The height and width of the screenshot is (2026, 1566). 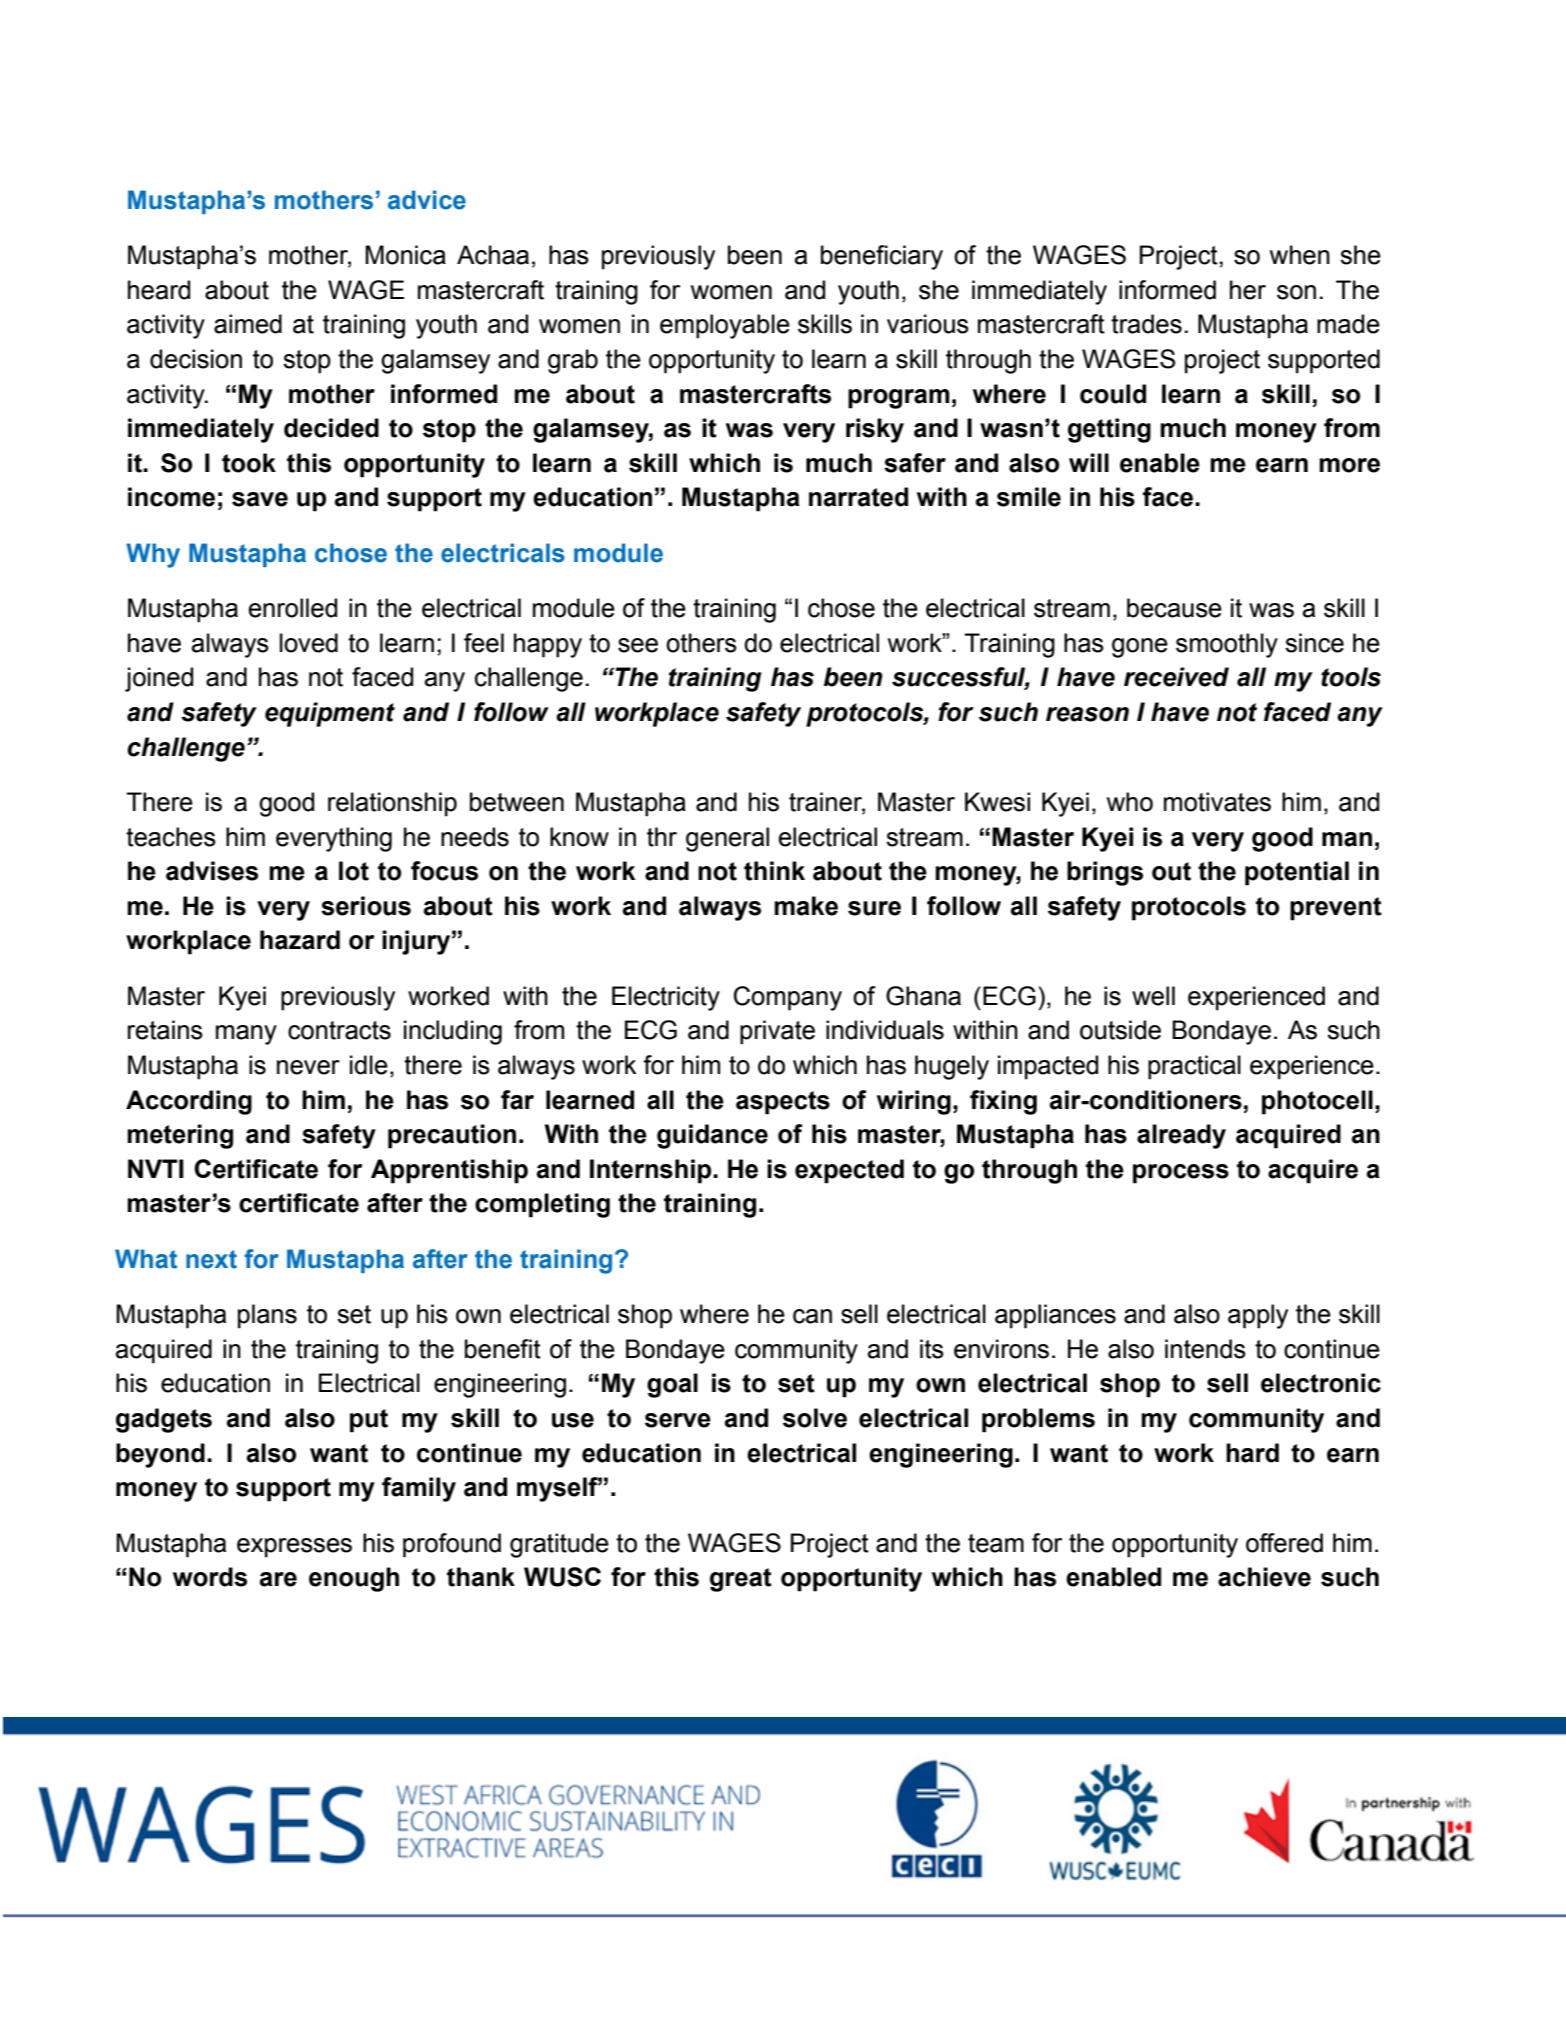 What do you see at coordinates (308, 1067) in the screenshot?
I see `never` at bounding box center [308, 1067].
